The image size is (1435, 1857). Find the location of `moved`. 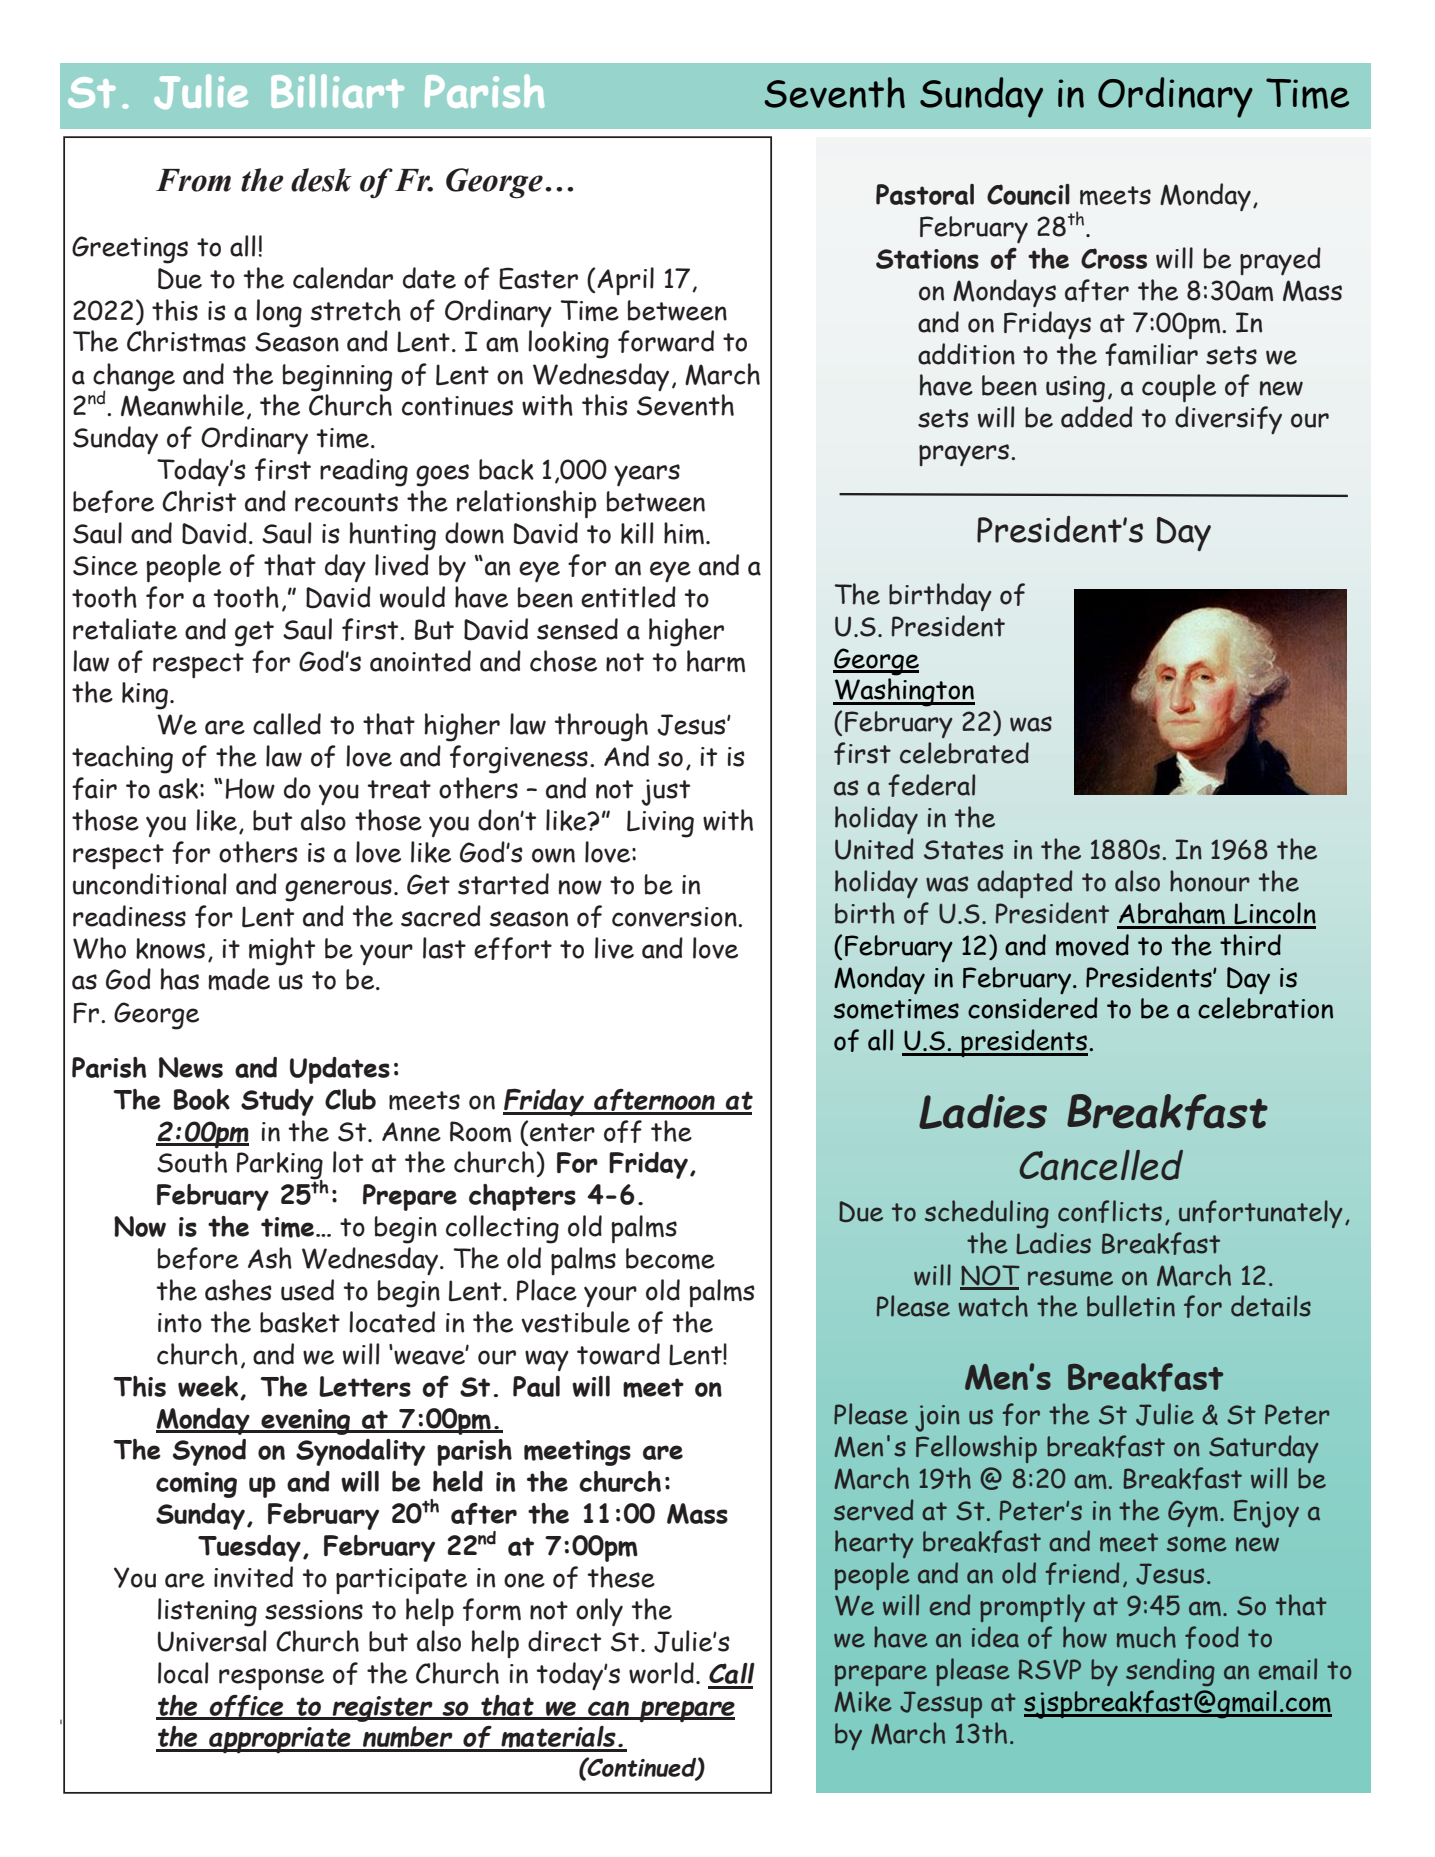

moved is located at coordinates (1092, 945).
